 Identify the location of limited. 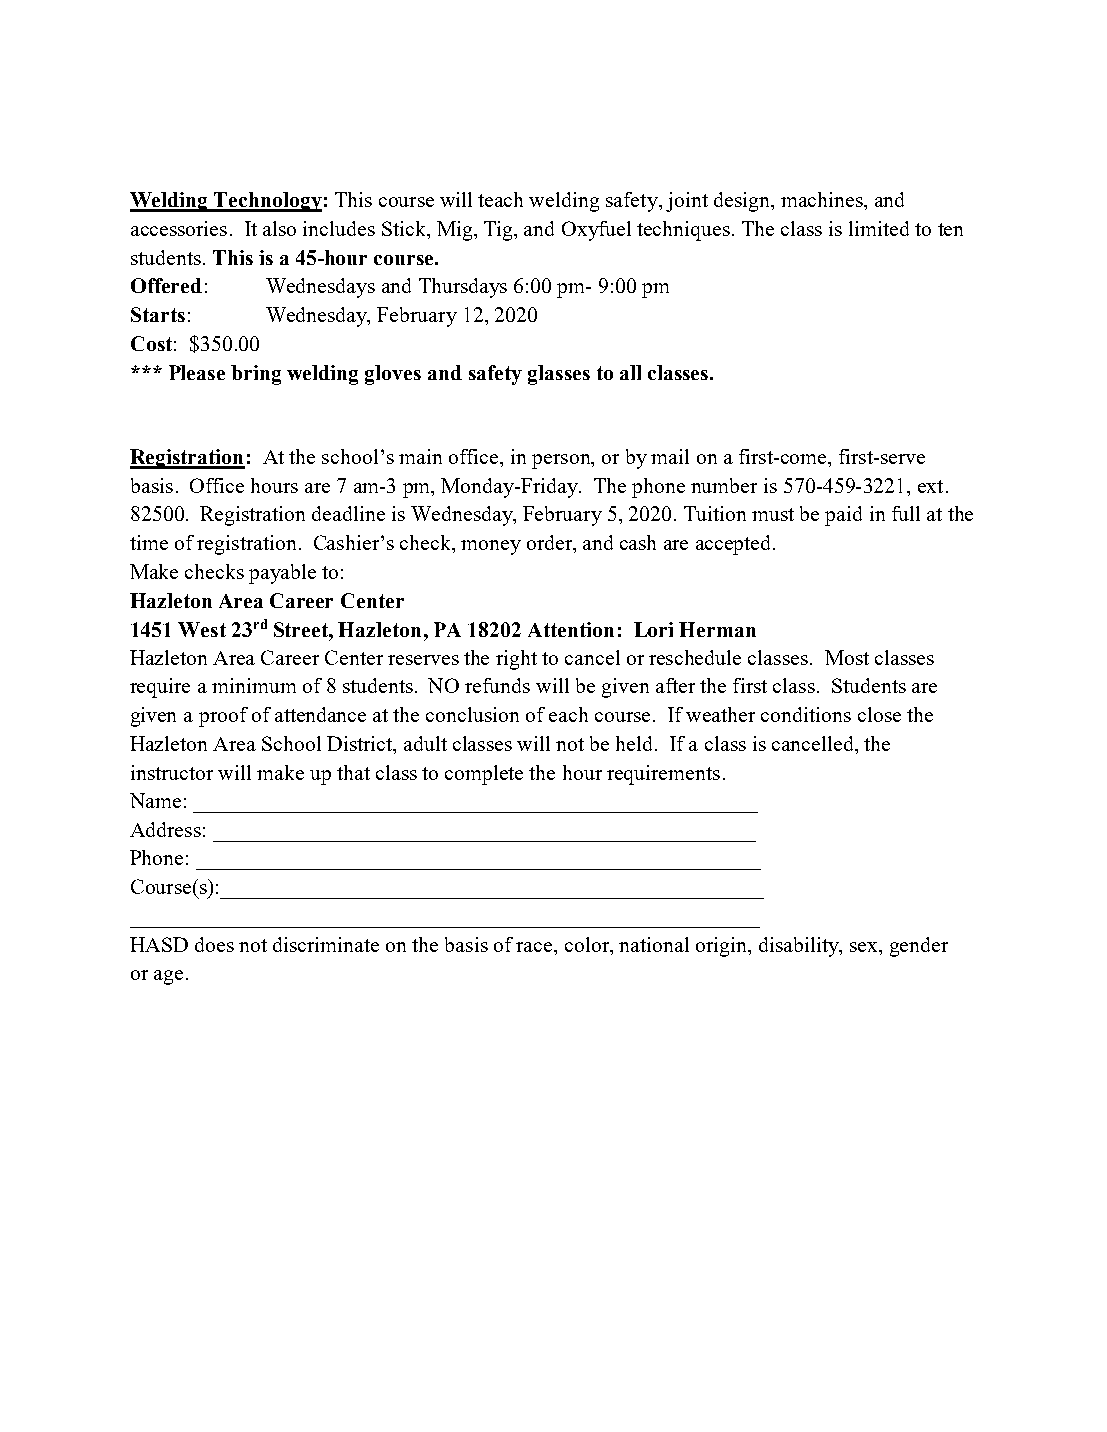
(879, 228).
